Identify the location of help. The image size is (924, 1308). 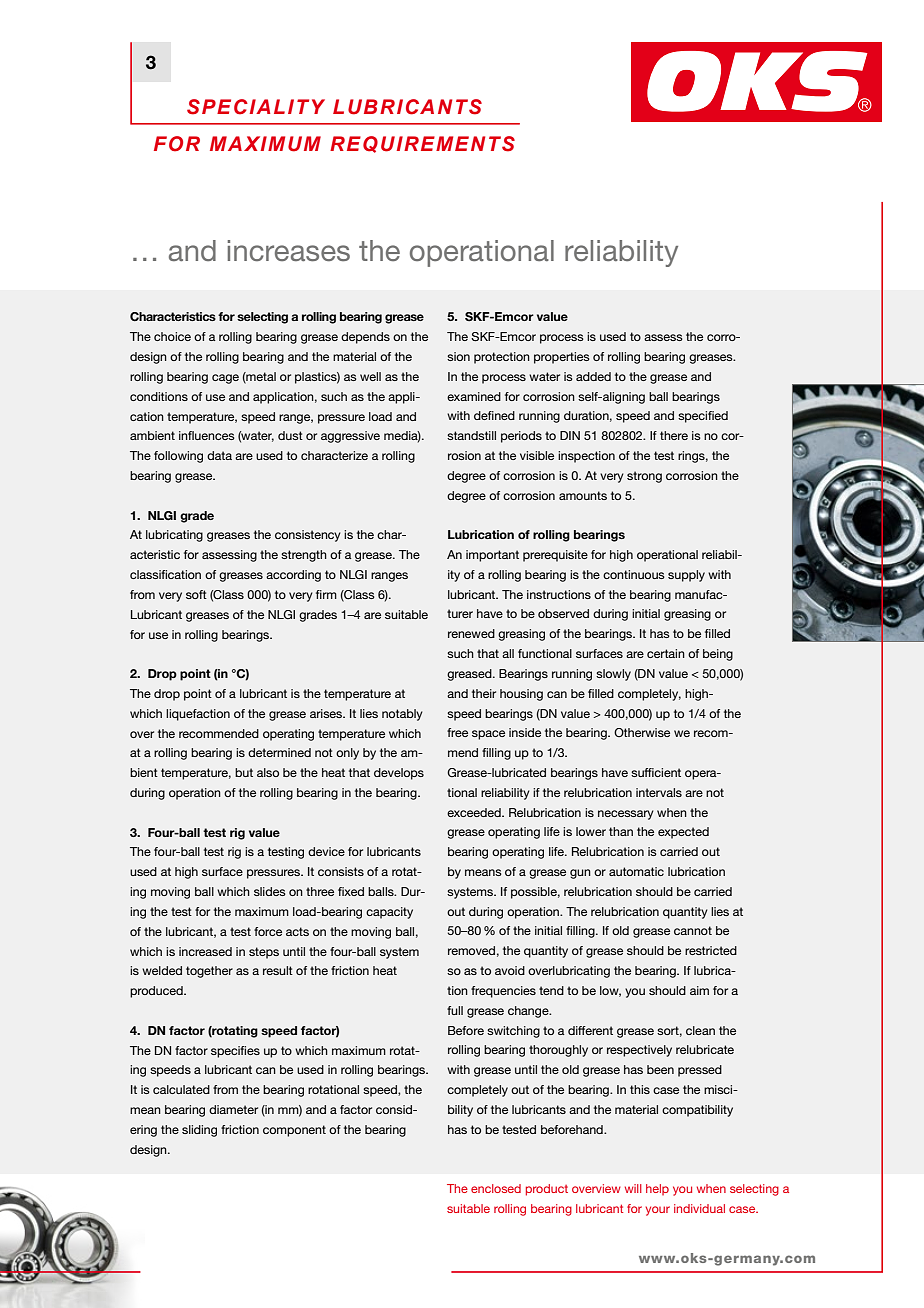
(657, 1189).
